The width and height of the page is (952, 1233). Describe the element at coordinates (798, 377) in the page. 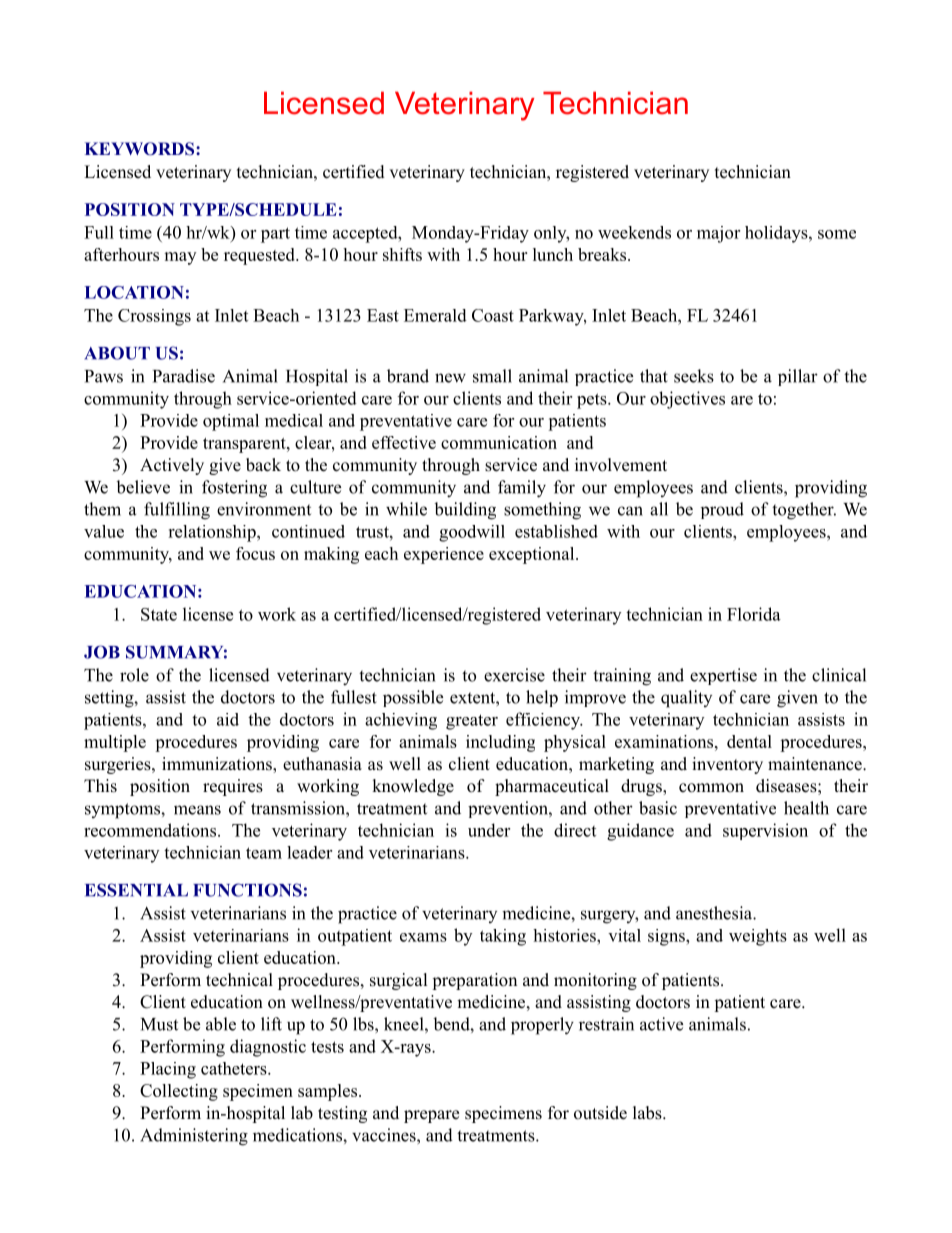

I see `pillar` at that location.
